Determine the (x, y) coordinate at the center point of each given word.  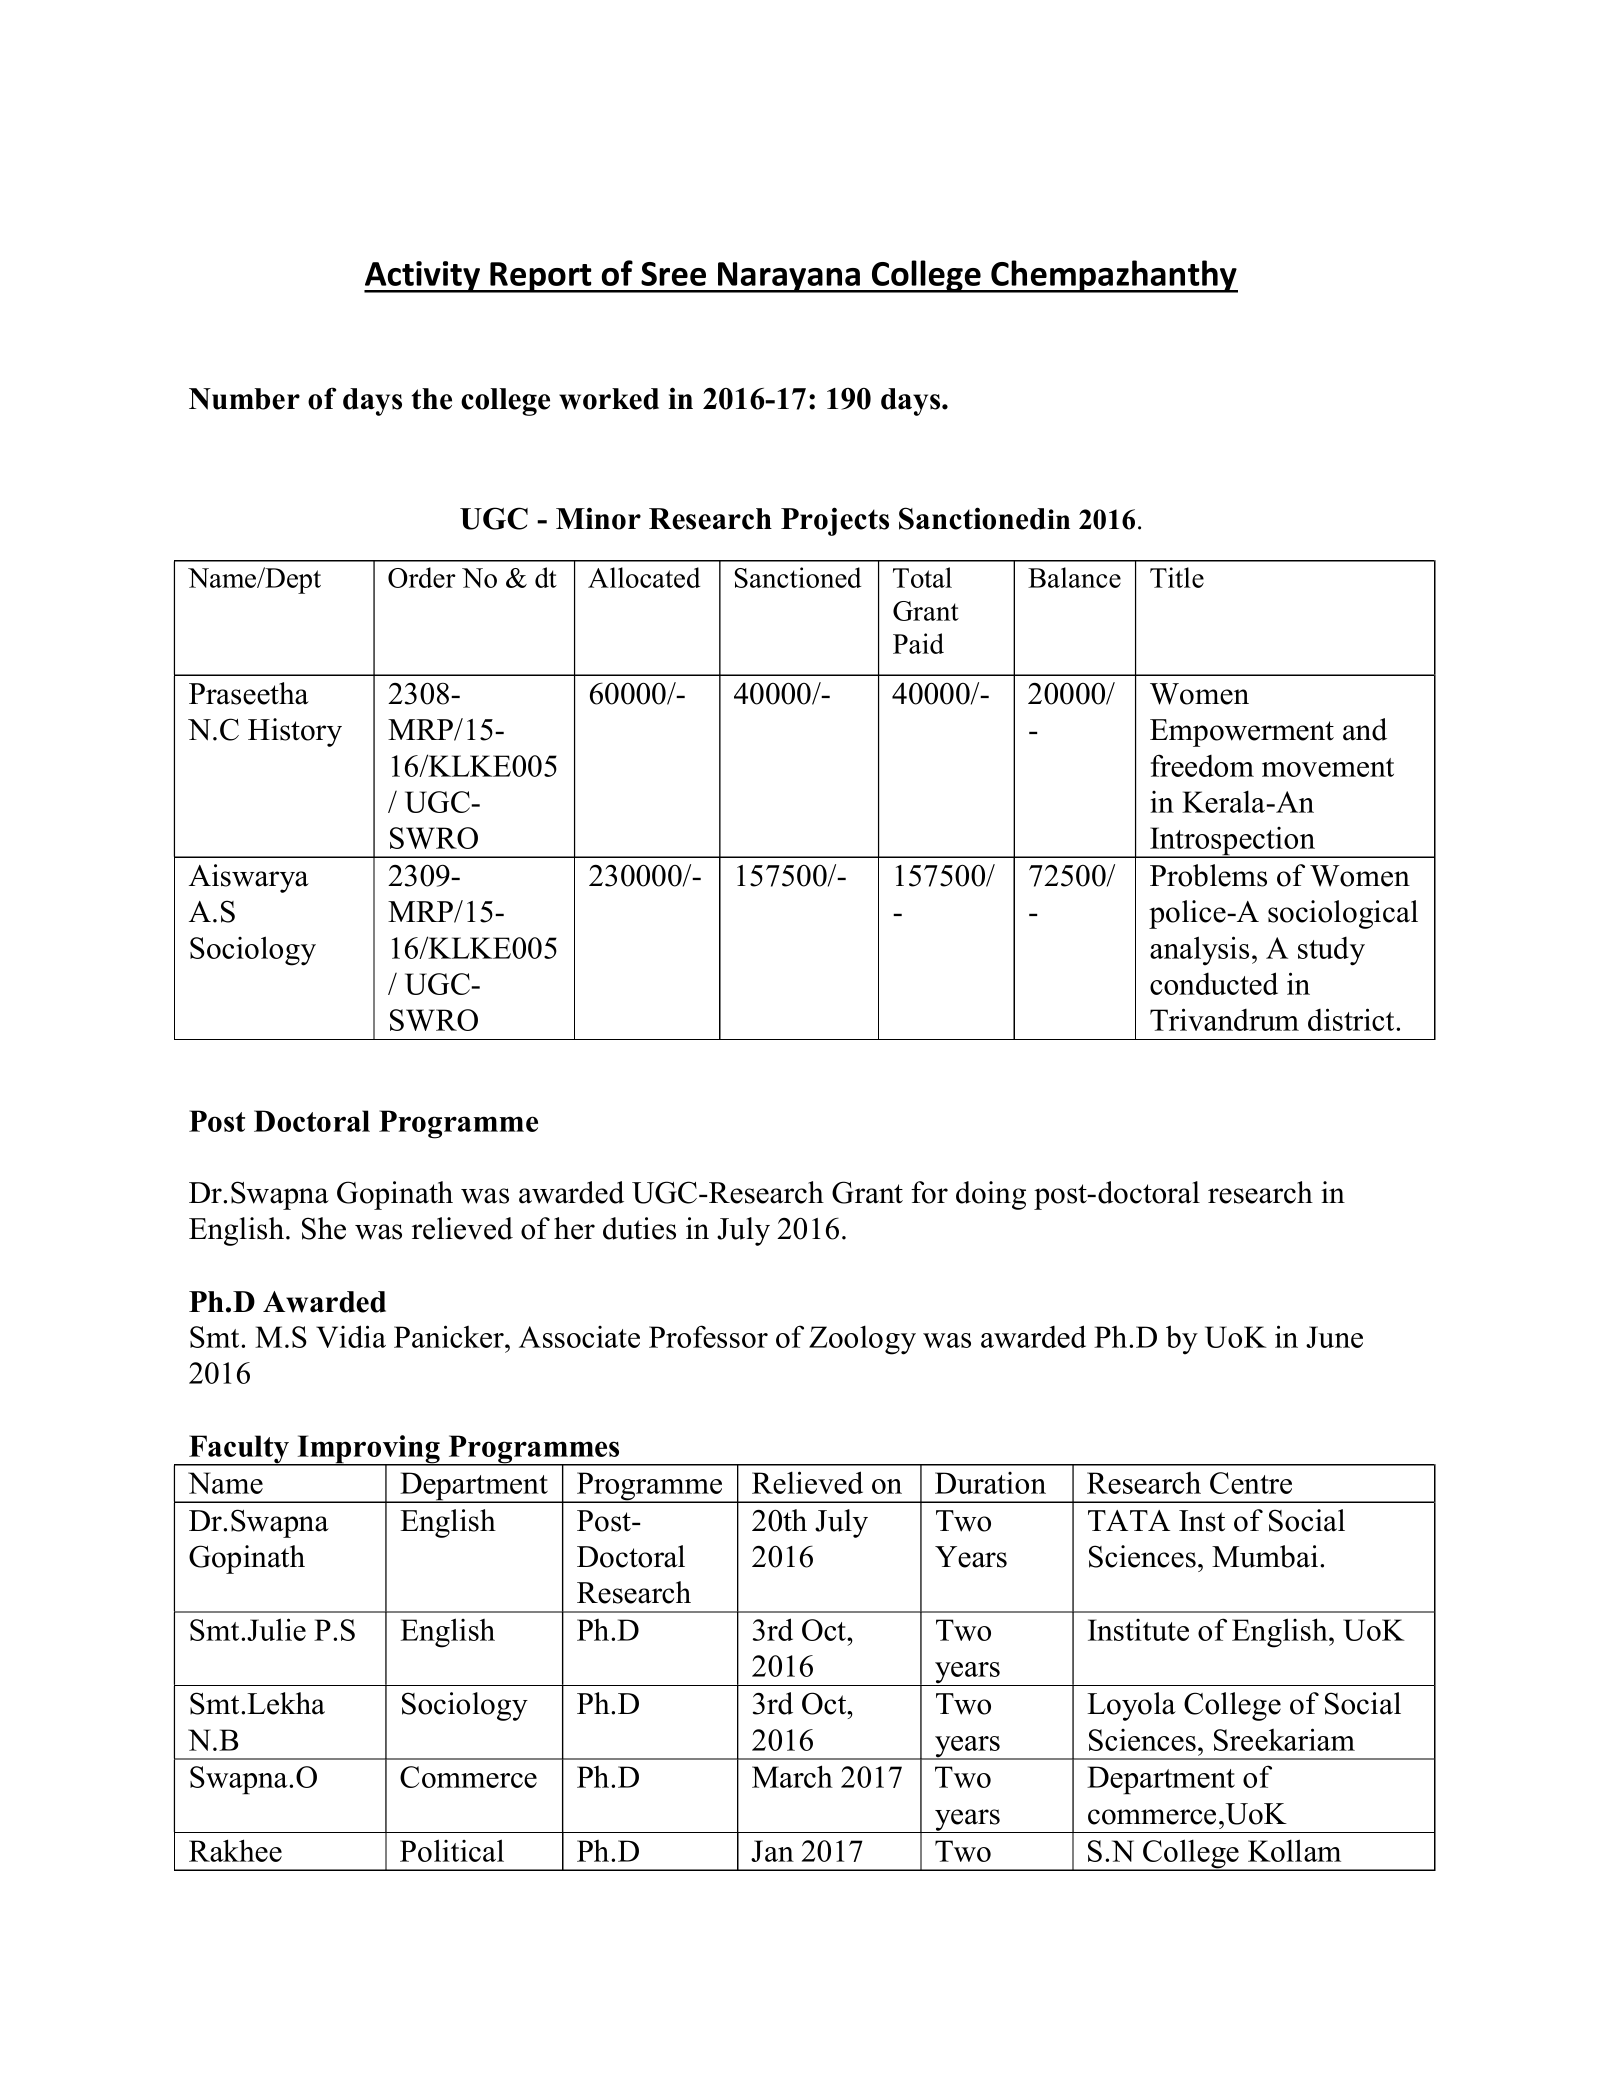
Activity (423, 277)
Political (452, 1850)
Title (1177, 577)
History (295, 732)
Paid (918, 643)
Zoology (862, 1340)
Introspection (1233, 842)
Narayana (789, 277)
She (324, 1228)
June (1334, 1337)
